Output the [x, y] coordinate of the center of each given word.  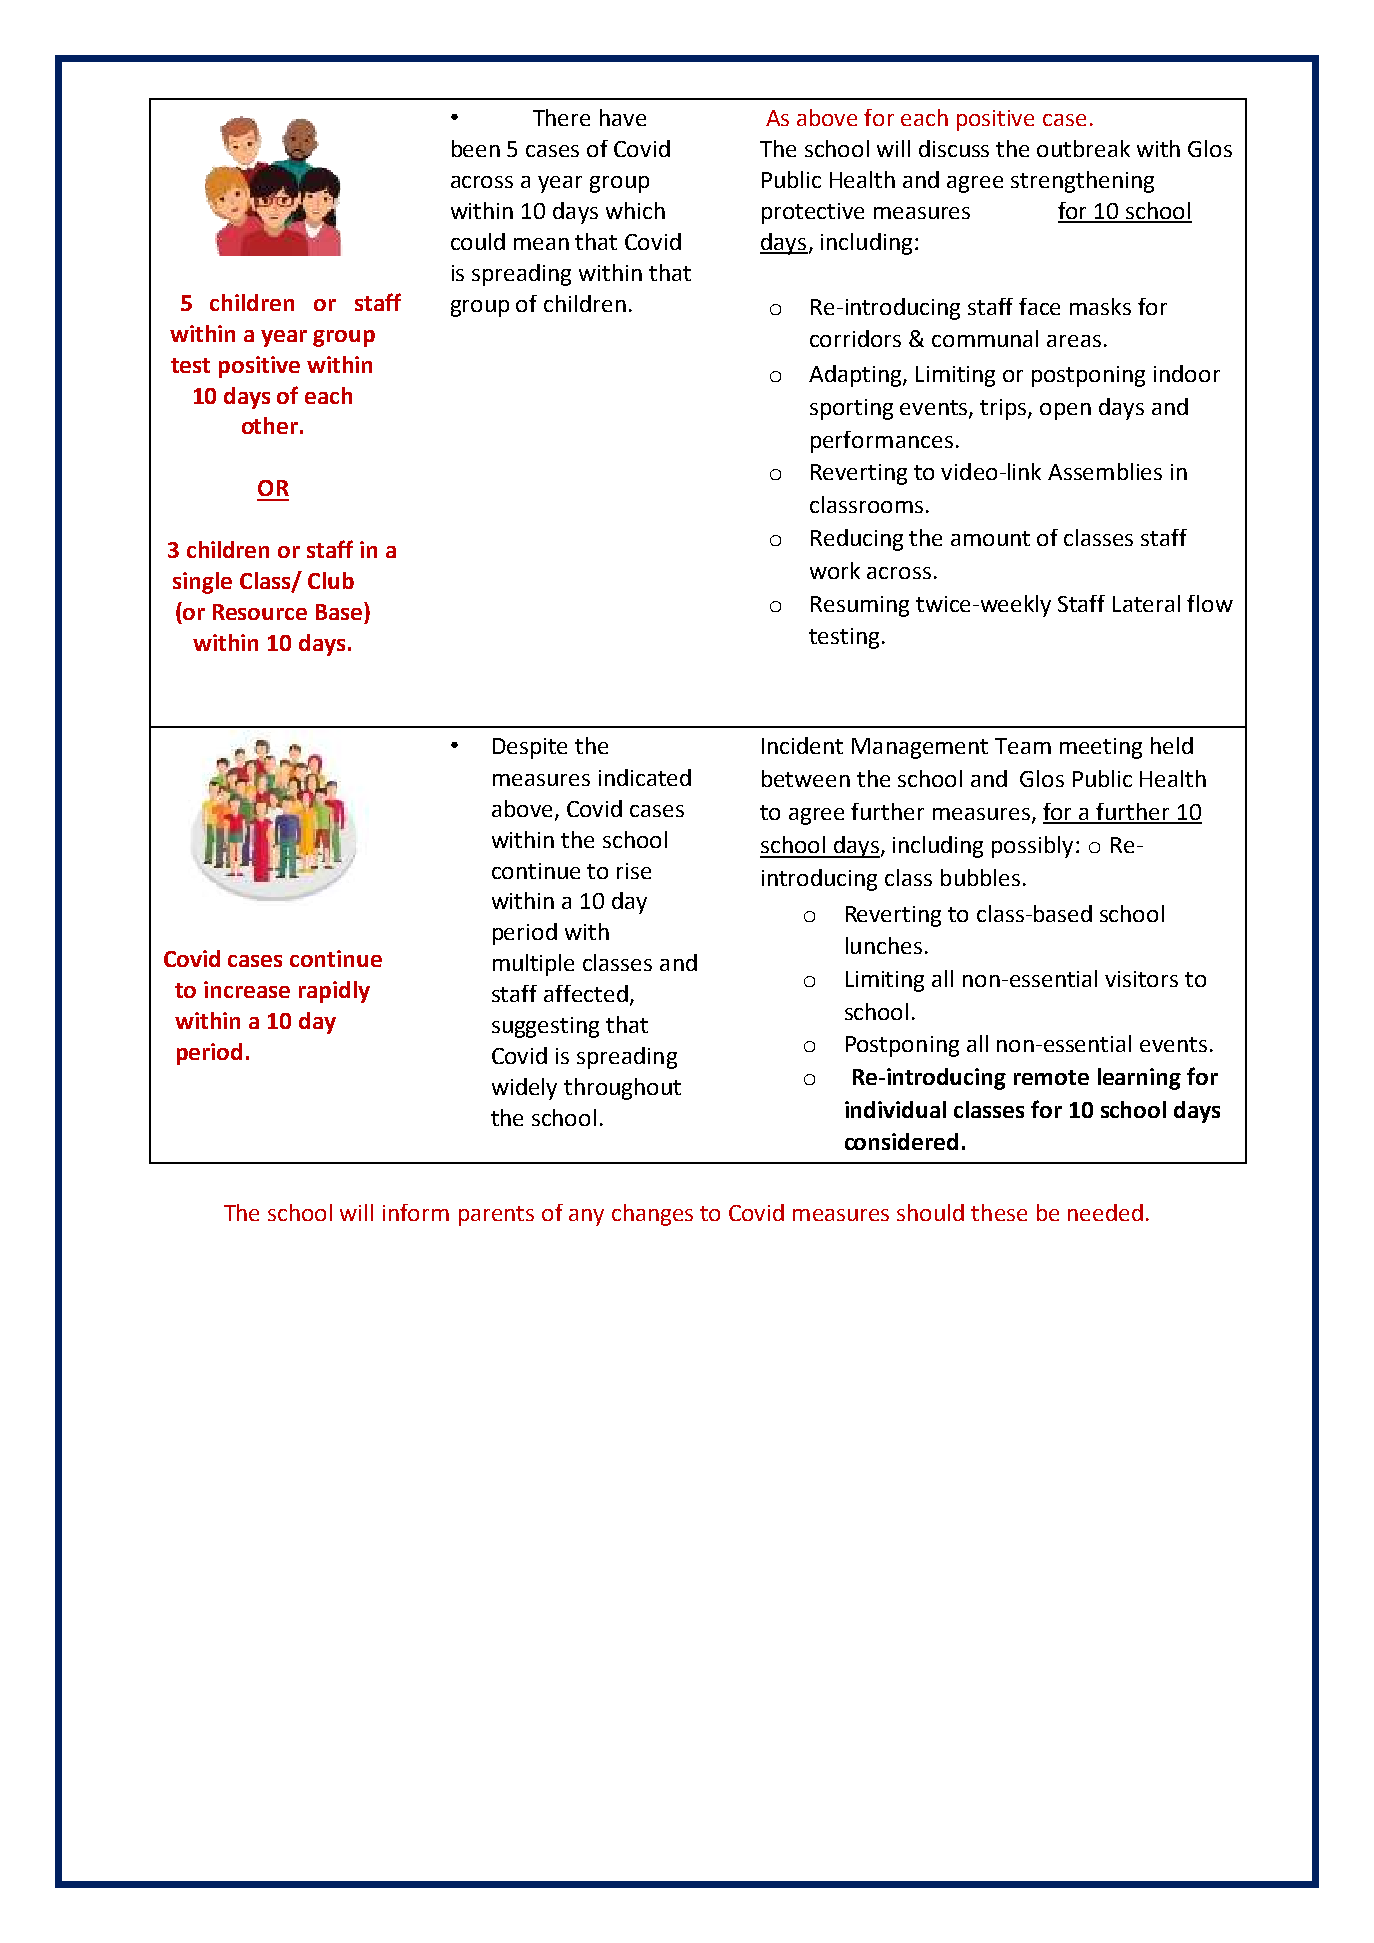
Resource [260, 612]
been [476, 148]
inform [416, 1212]
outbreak [1083, 148]
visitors [1141, 979]
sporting [851, 409]
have [623, 117]
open [1065, 411]
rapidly [334, 992]
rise [634, 871]
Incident [802, 745]
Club [331, 580]
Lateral [1146, 603]
